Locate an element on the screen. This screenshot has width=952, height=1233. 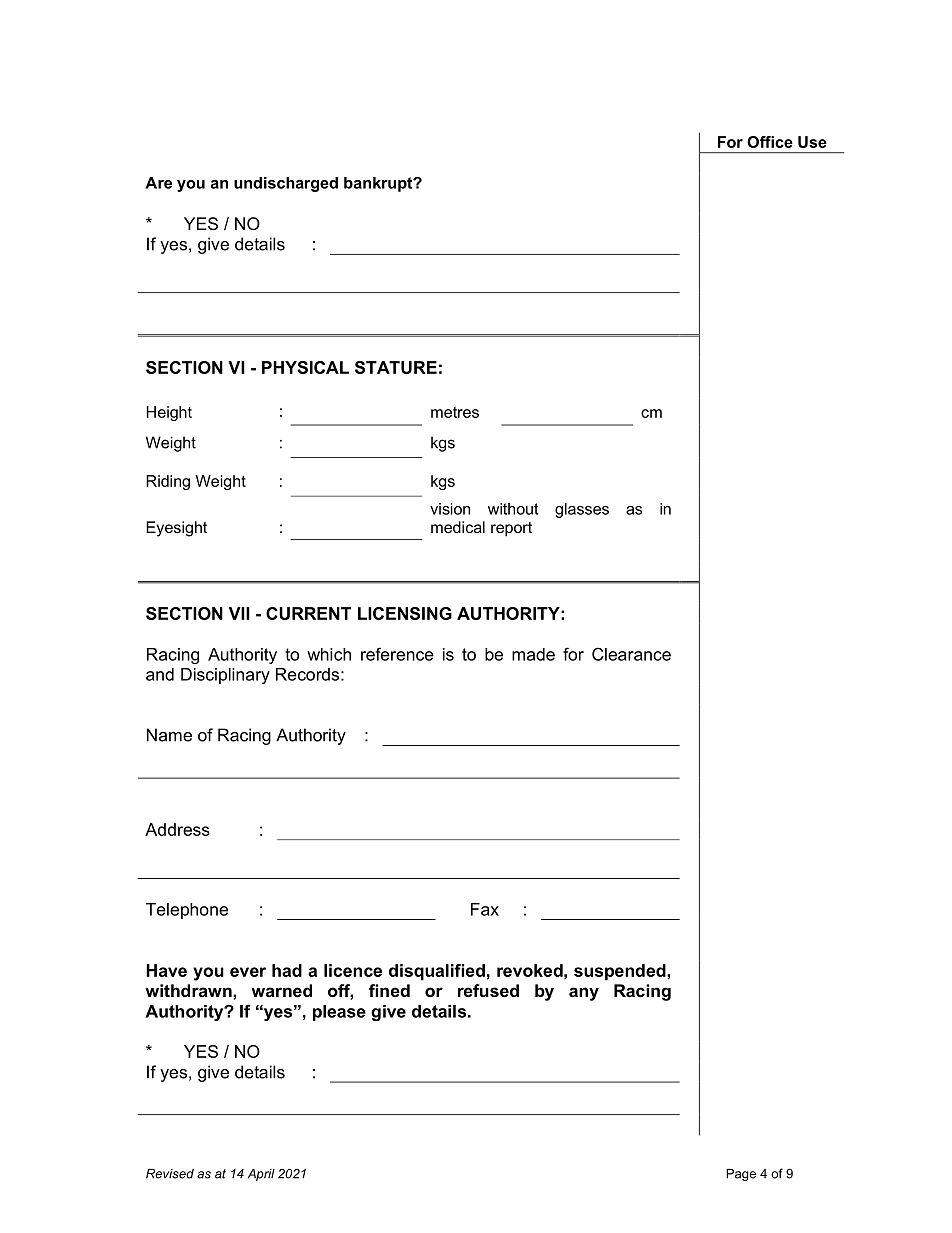
made is located at coordinates (533, 654).
